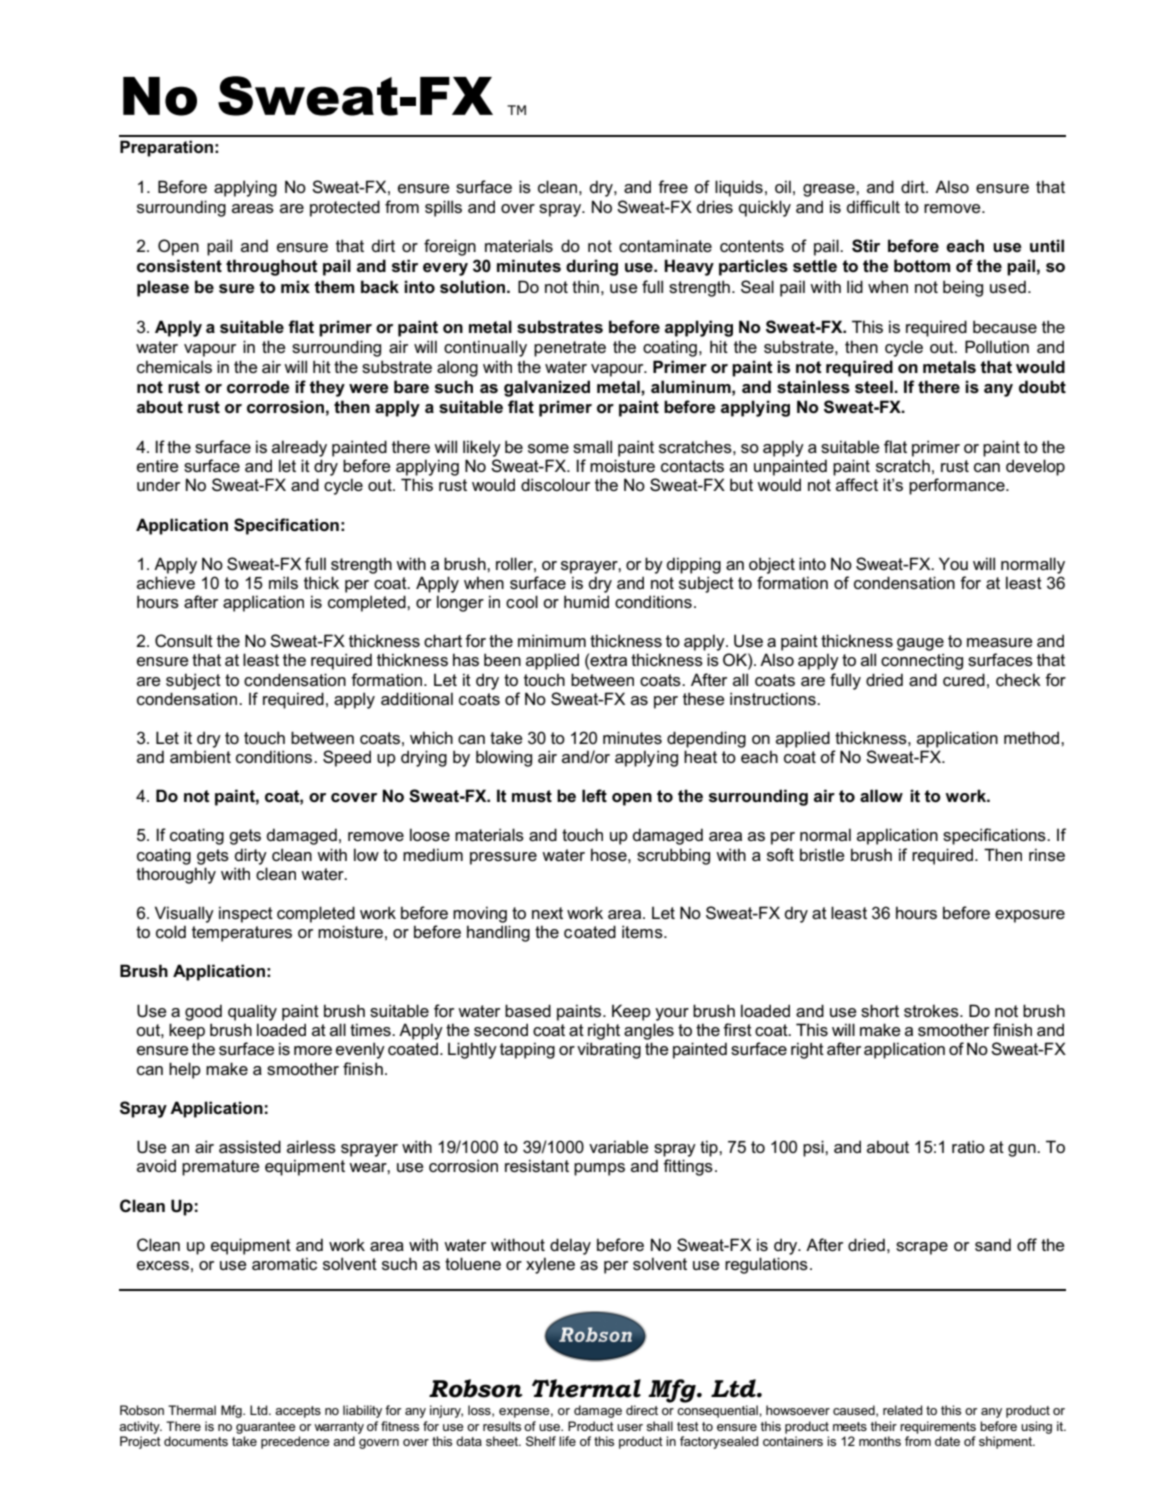 This page has height=1501, width=1160. Describe the element at coordinates (266, 1428) in the page. I see `guarantee` at that location.
